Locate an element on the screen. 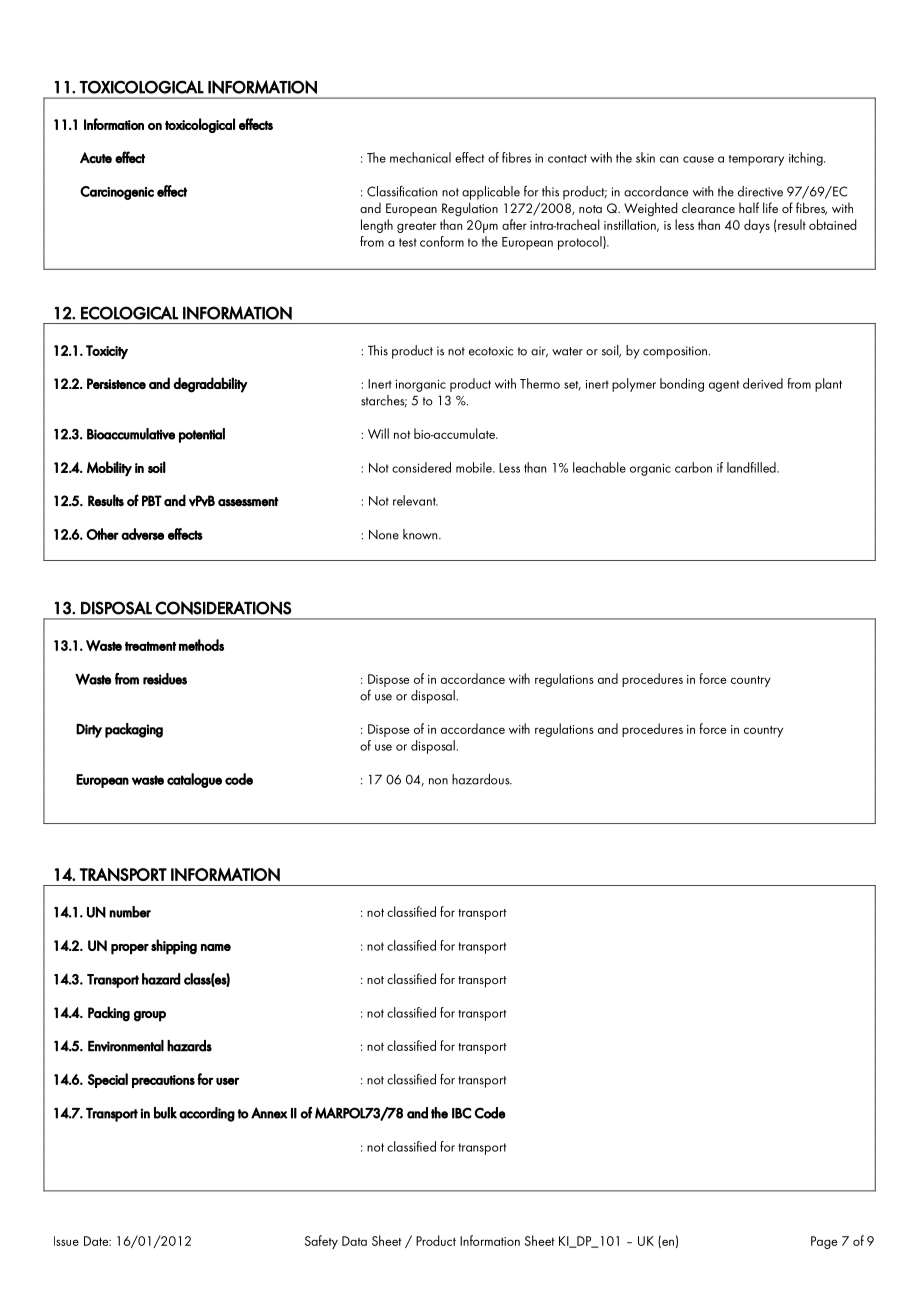  Bioaccumulative is located at coordinates (131, 434).
